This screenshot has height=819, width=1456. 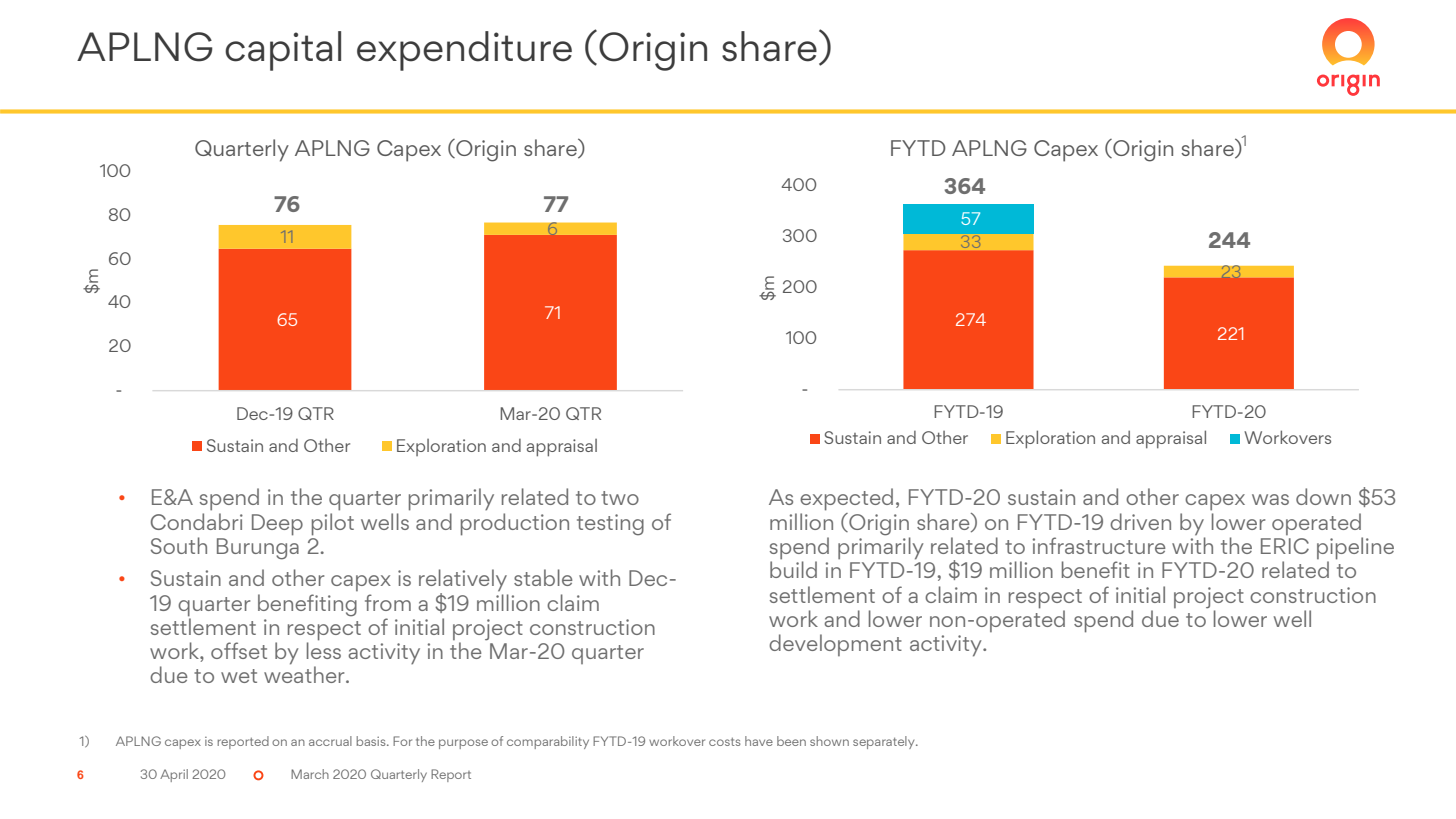 I want to click on separately, so click(x=885, y=742).
